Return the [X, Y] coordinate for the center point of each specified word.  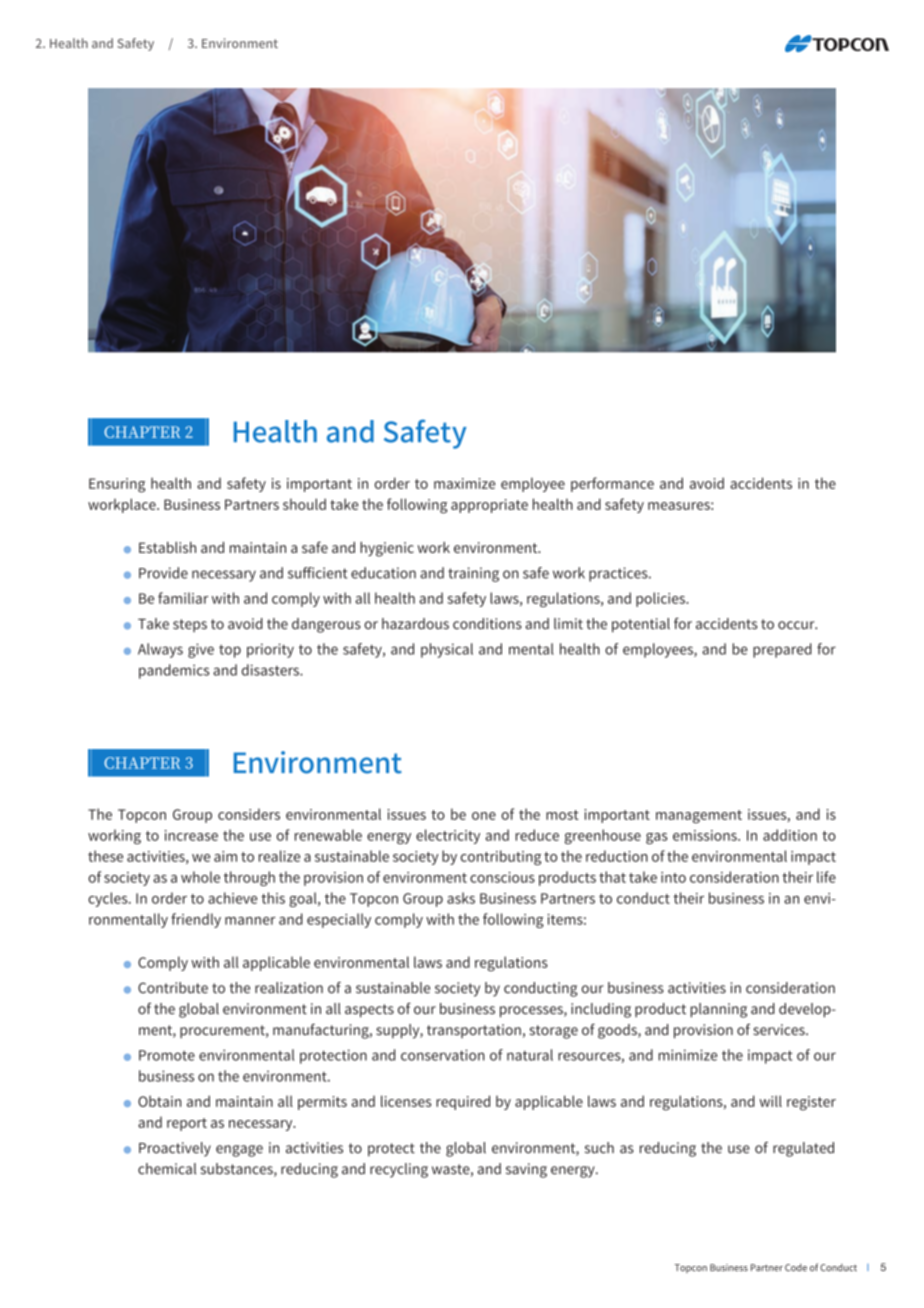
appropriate [489, 506]
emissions [706, 835]
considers [249, 814]
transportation [474, 1031]
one [484, 816]
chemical [167, 1169]
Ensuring [117, 485]
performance [612, 484]
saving [526, 1170]
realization [289, 988]
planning [719, 1010]
